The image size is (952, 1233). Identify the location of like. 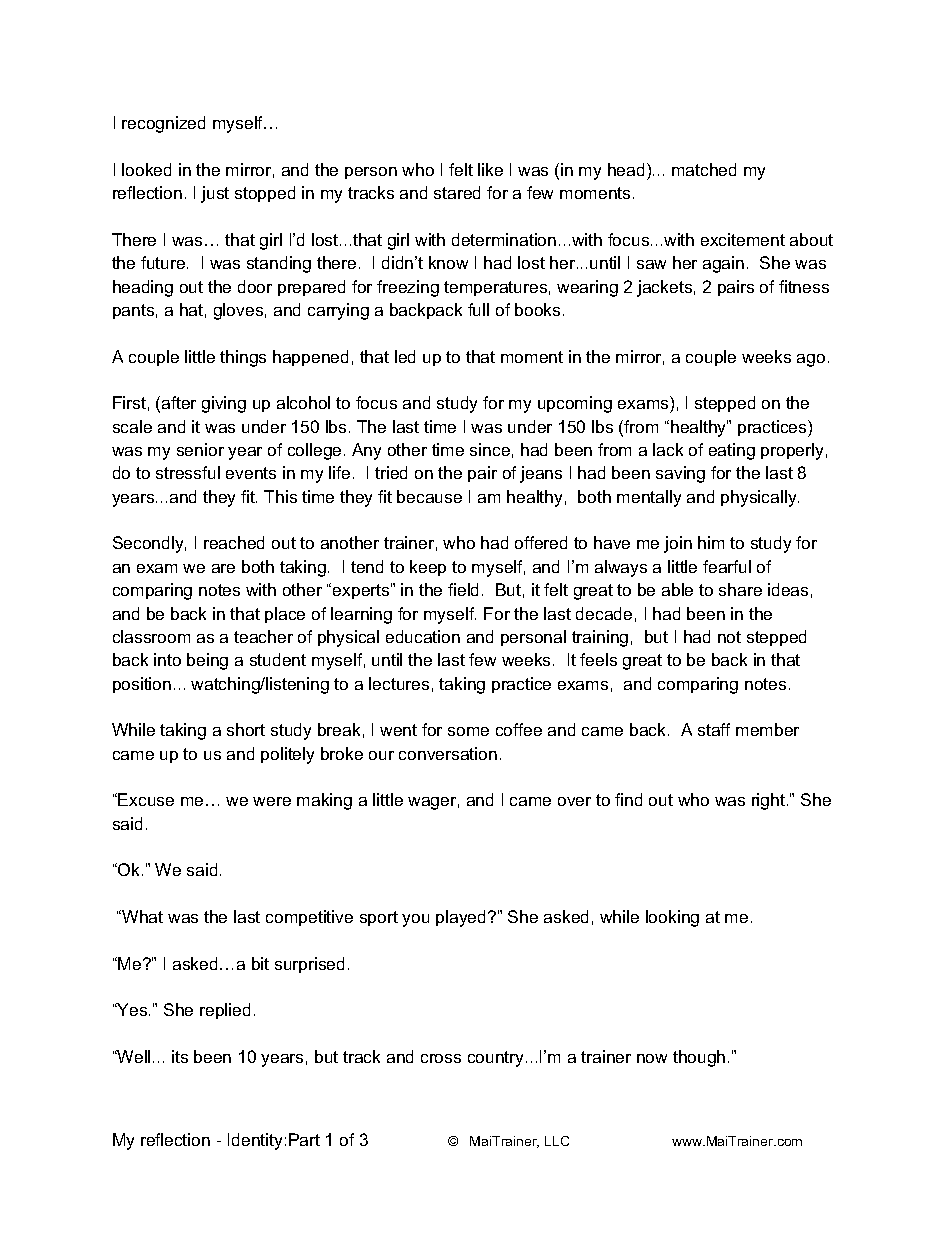
(490, 169).
